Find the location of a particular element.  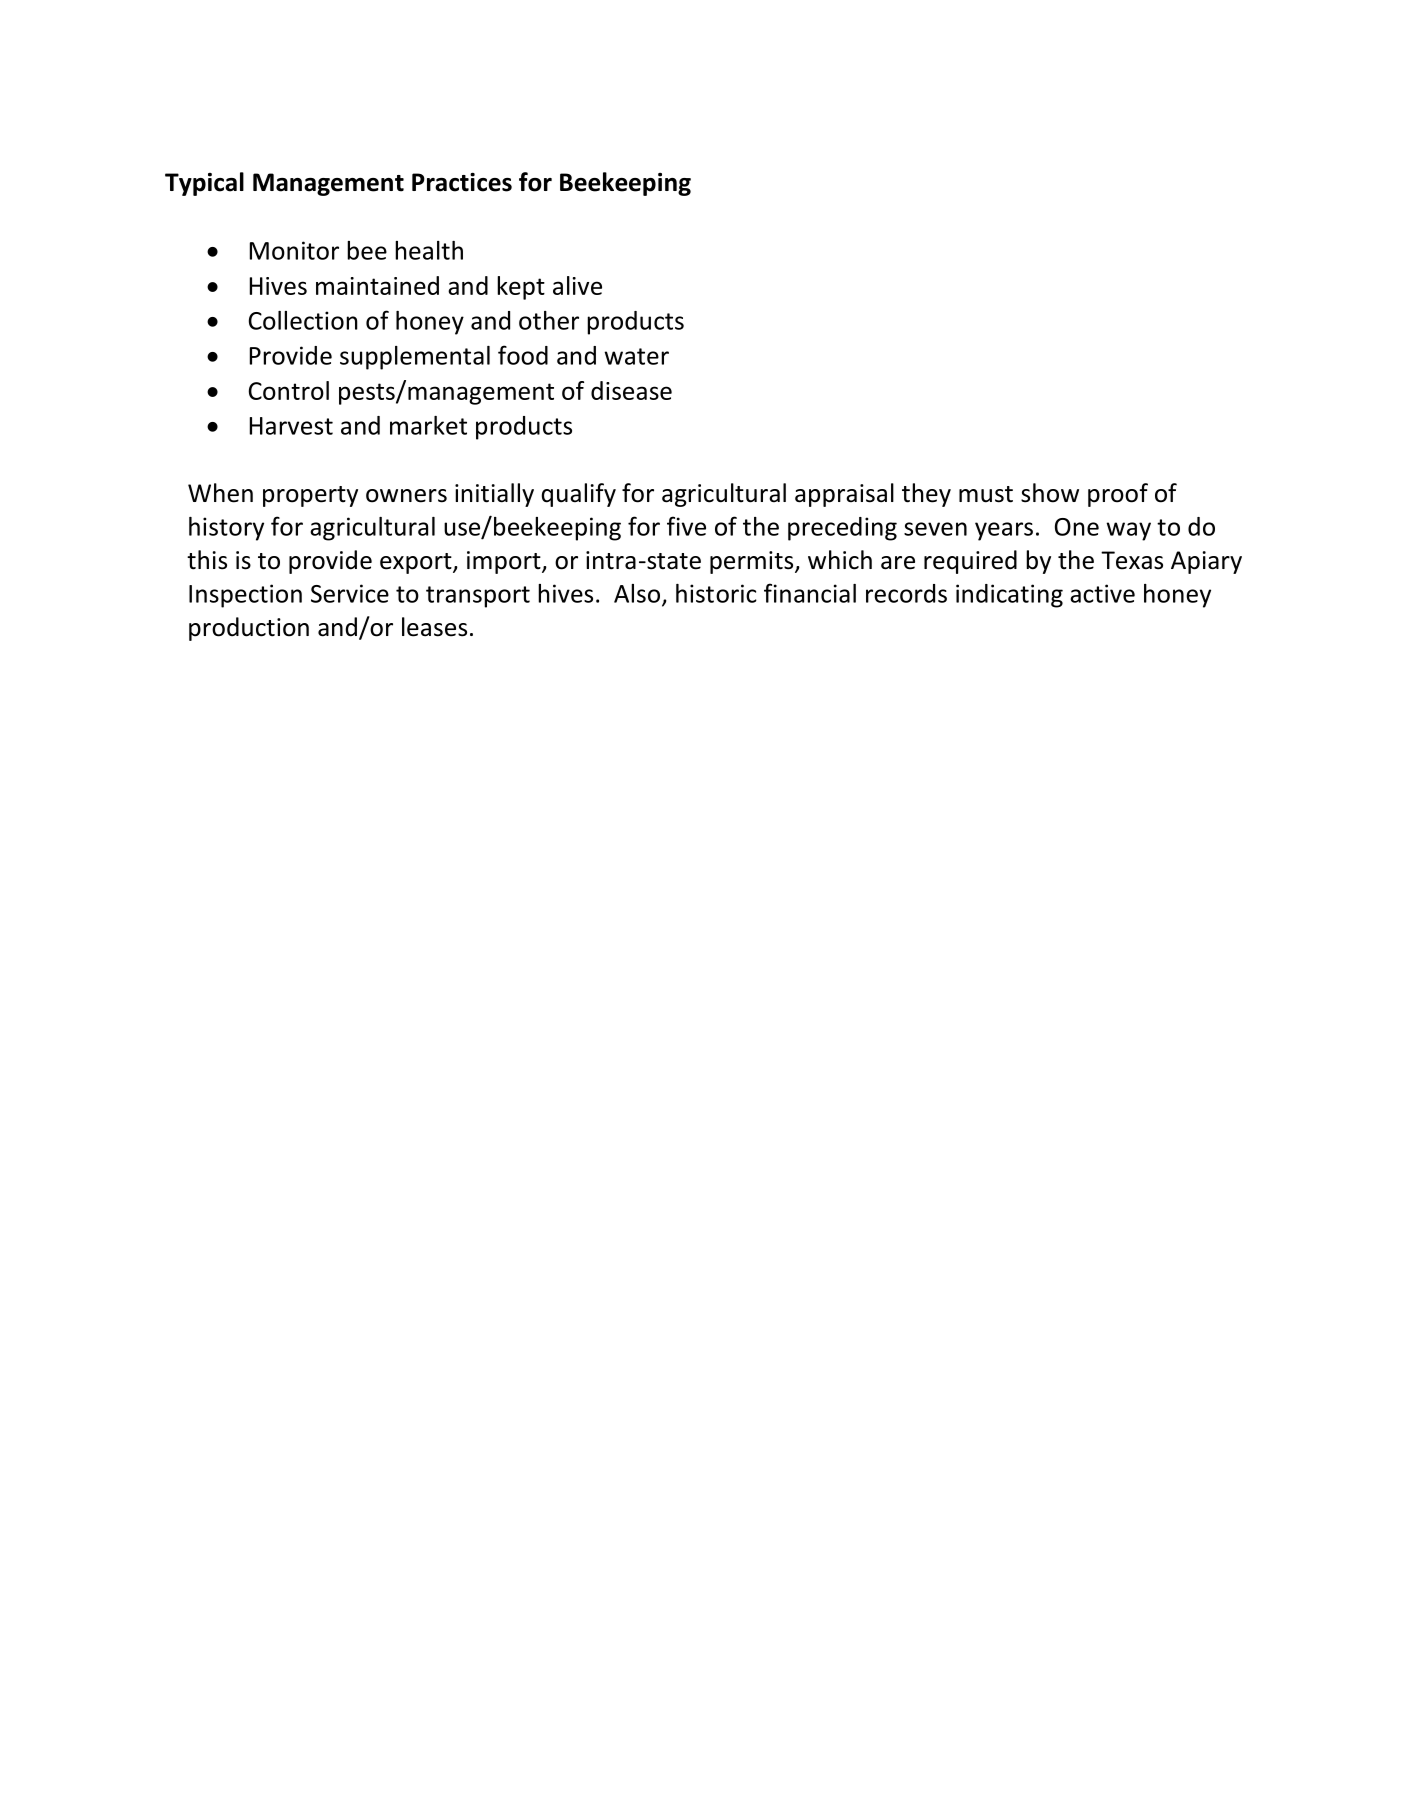

maintained is located at coordinates (377, 285).
